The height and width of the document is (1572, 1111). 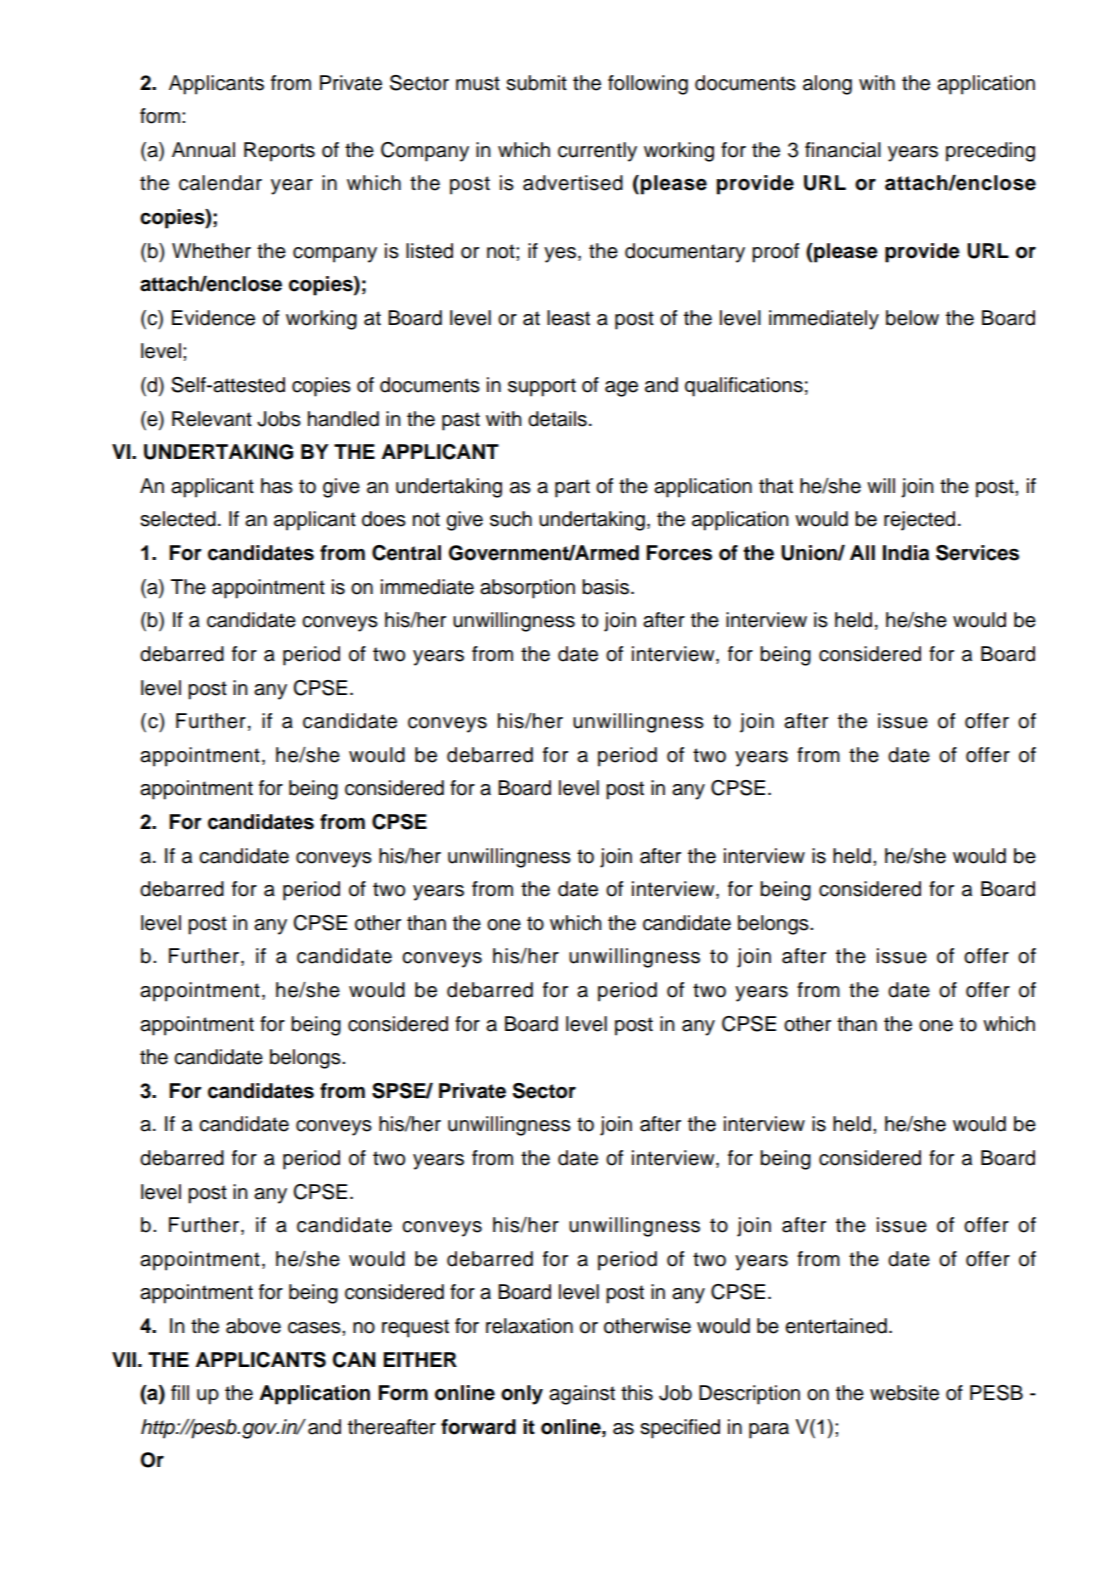 I want to click on selected, so click(x=178, y=519).
